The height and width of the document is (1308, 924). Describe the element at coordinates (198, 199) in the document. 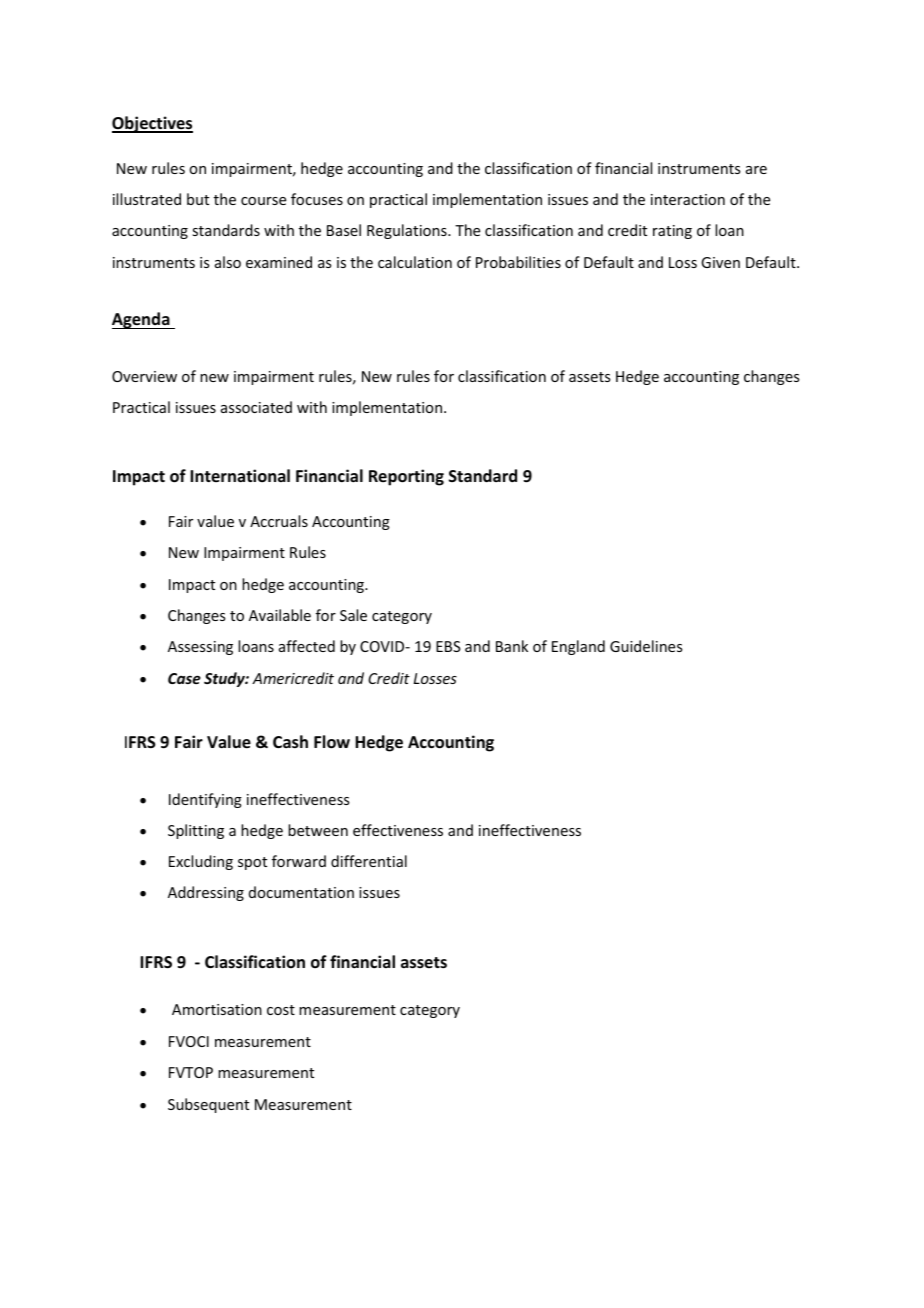

I see `but` at that location.
